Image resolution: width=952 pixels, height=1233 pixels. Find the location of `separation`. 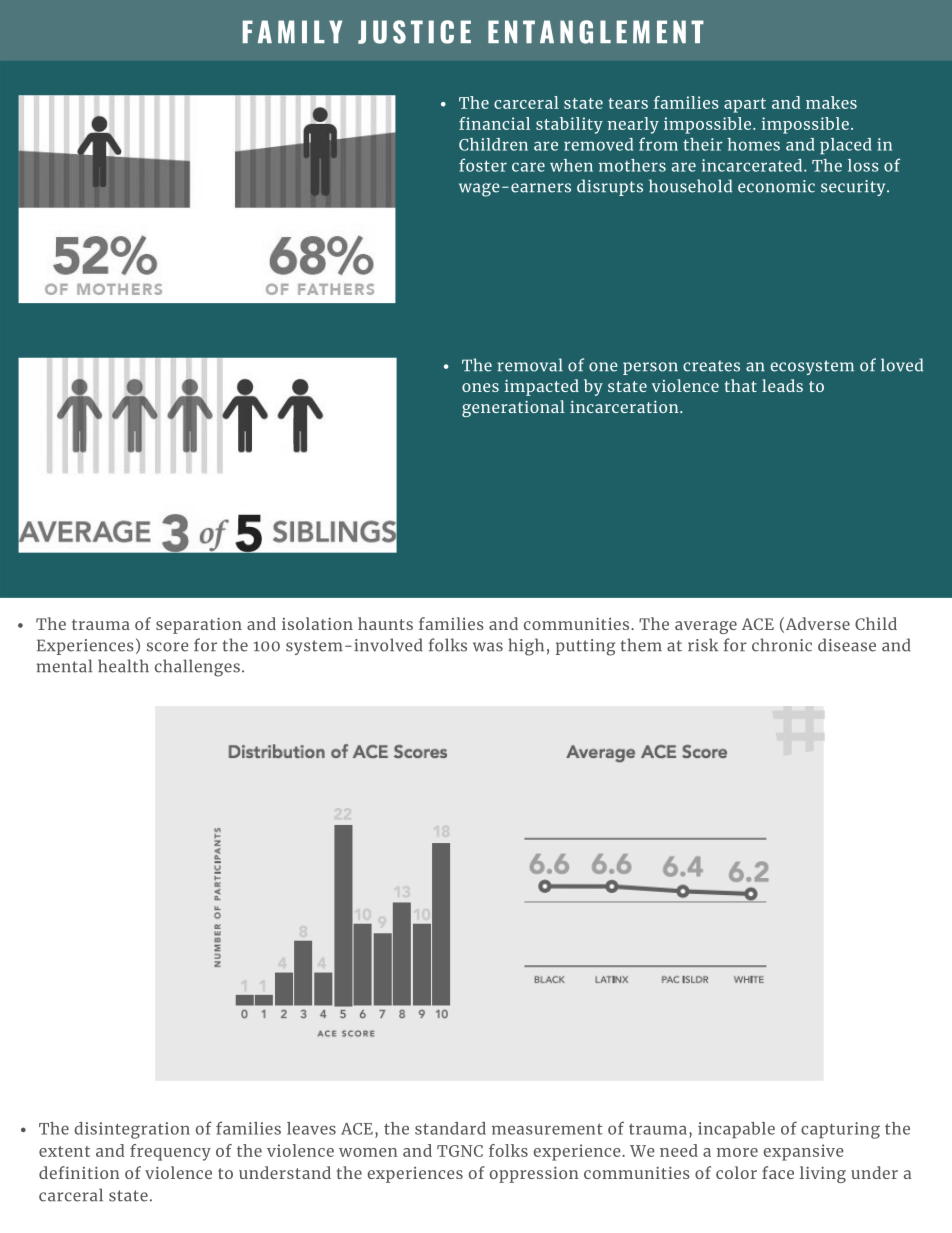

separation is located at coordinates (199, 625).
